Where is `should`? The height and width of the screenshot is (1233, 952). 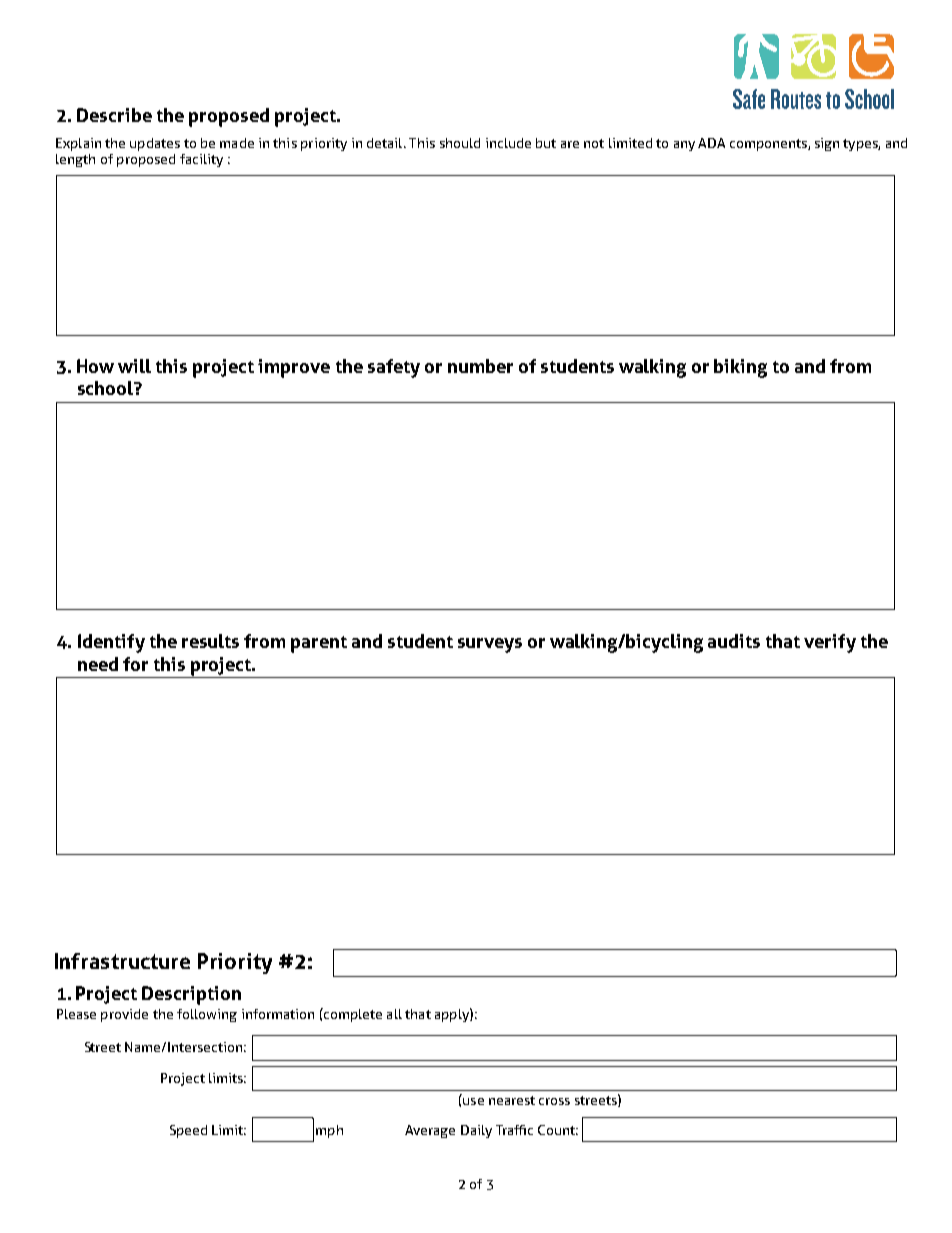
should is located at coordinates (460, 143).
